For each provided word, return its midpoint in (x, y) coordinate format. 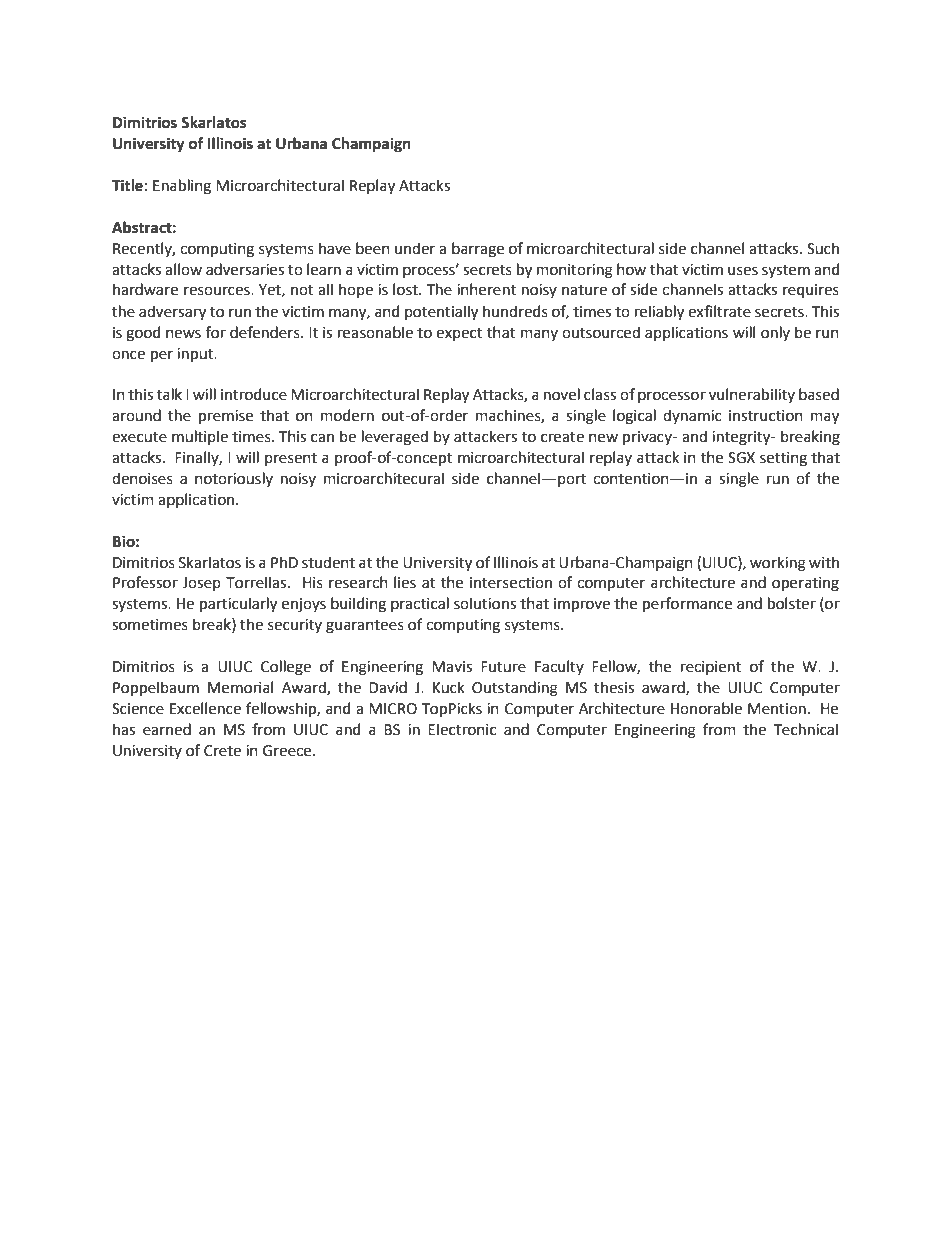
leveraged (395, 438)
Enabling (182, 187)
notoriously (234, 479)
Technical (806, 729)
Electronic (462, 729)
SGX (741, 458)
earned (167, 729)
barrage (478, 250)
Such (823, 248)
